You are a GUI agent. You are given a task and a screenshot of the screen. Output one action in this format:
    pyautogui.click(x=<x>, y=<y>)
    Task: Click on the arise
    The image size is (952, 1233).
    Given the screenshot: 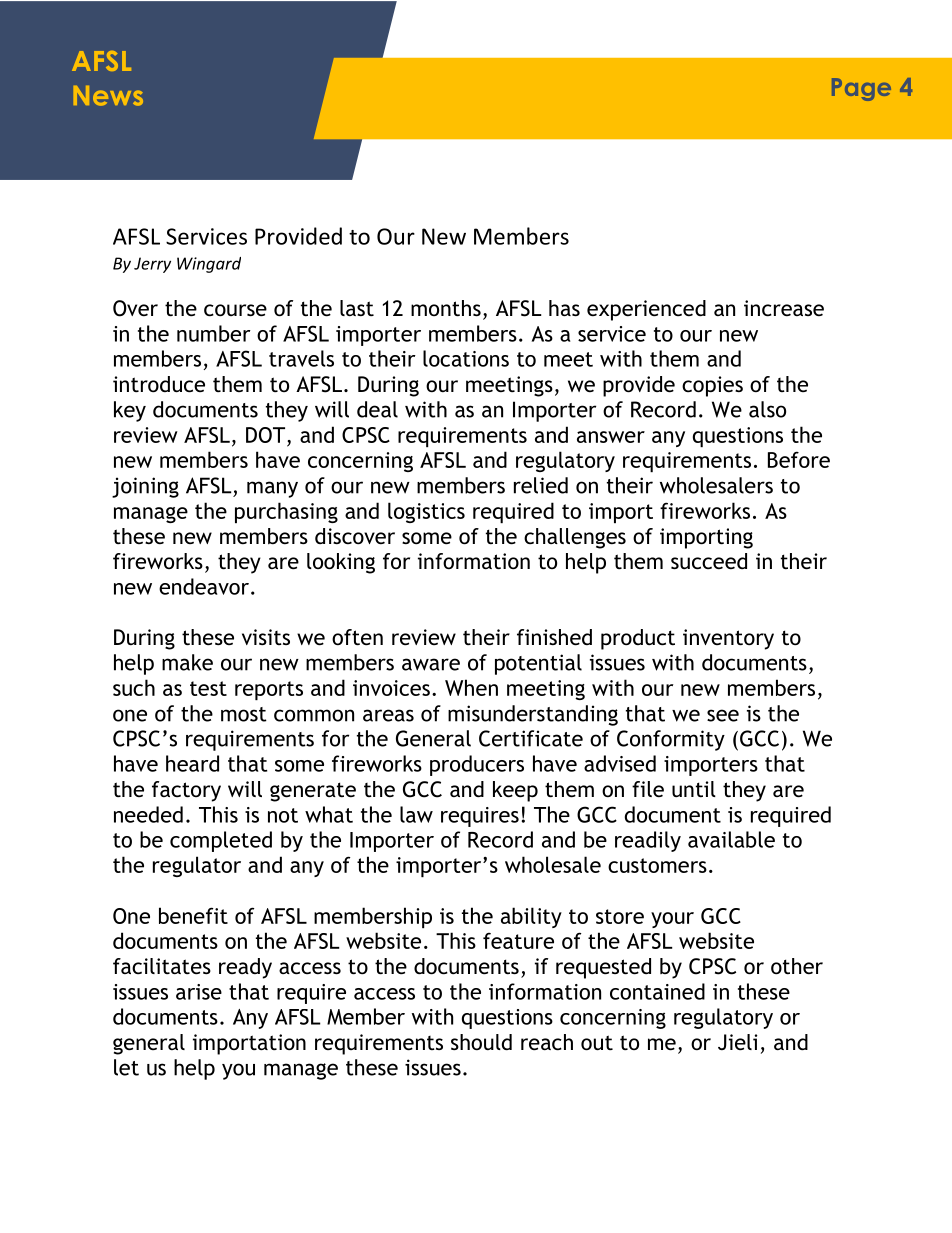 What is the action you would take?
    pyautogui.click(x=199, y=992)
